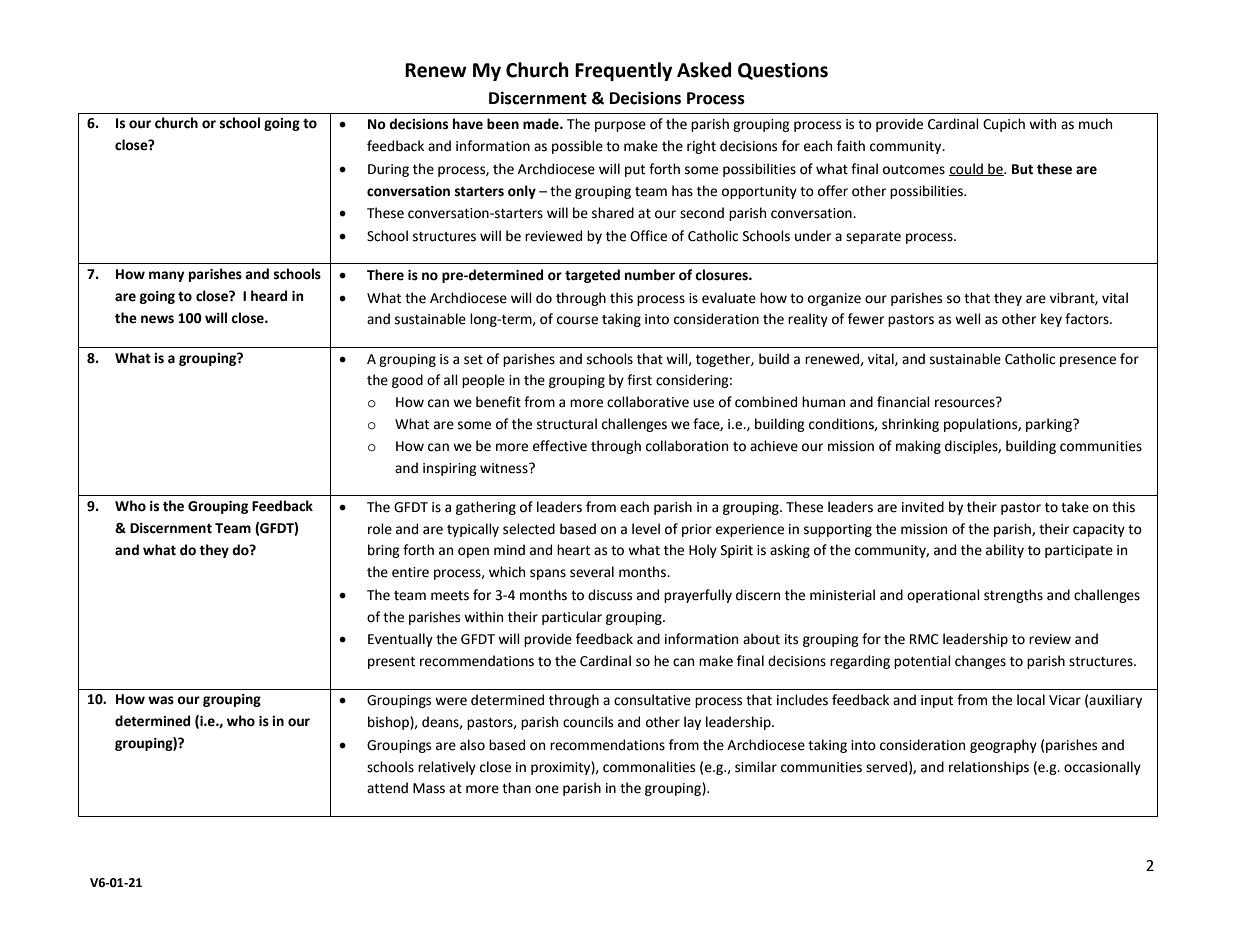  What do you see at coordinates (989, 768) in the document?
I see `relationships` at bounding box center [989, 768].
